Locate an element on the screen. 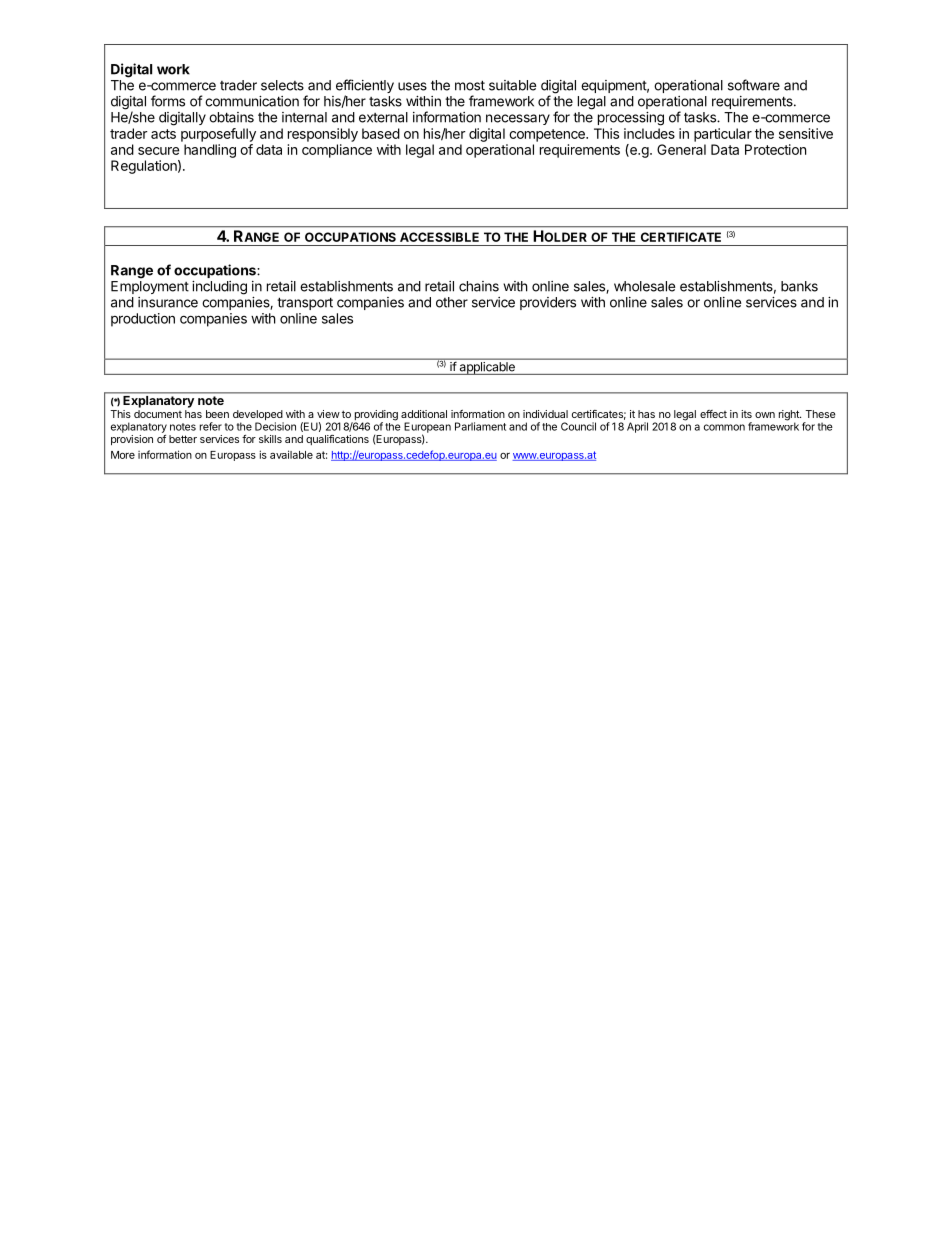  banks is located at coordinates (799, 286).
